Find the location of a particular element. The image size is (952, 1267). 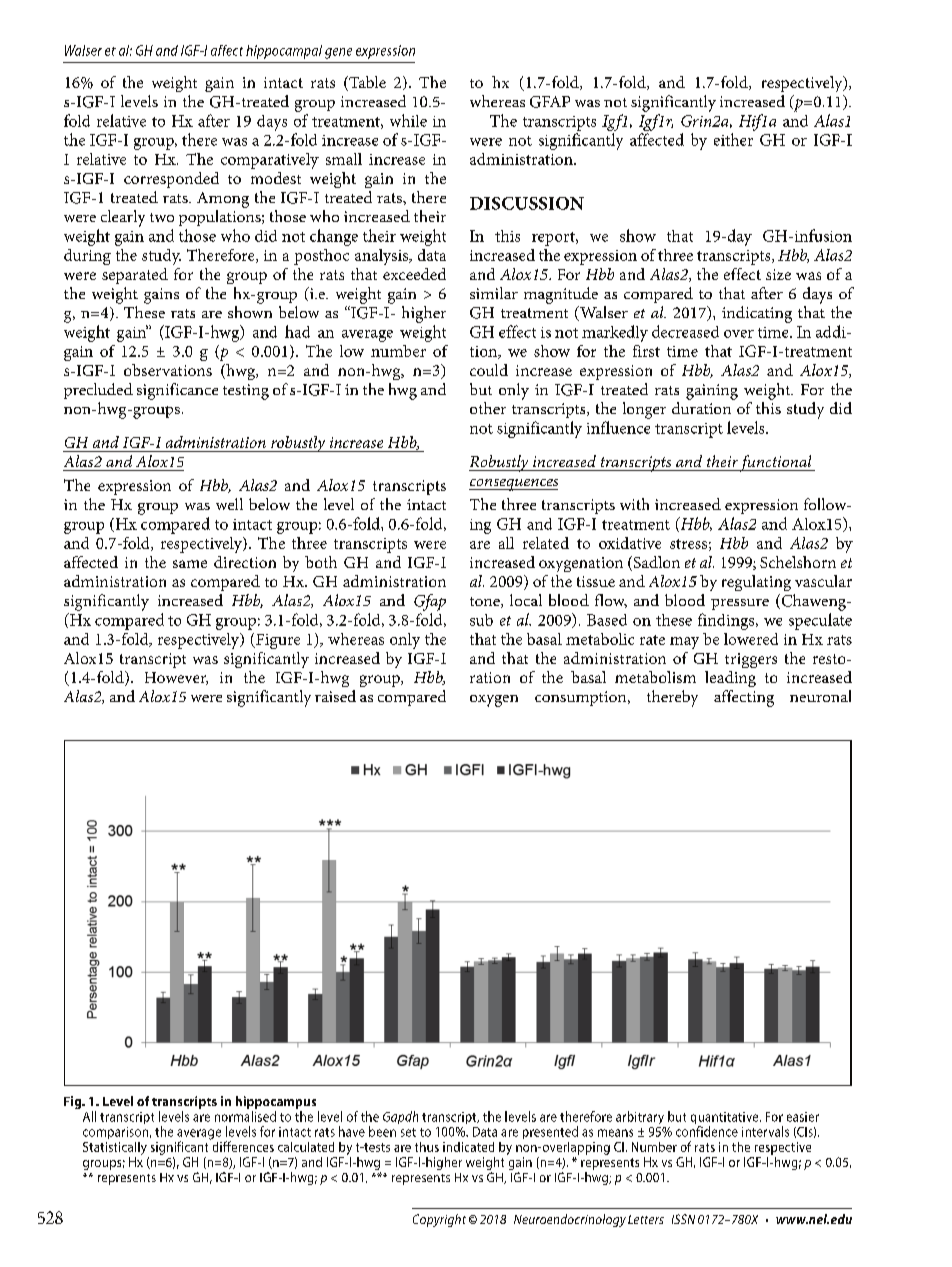

could is located at coordinates (489, 370).
